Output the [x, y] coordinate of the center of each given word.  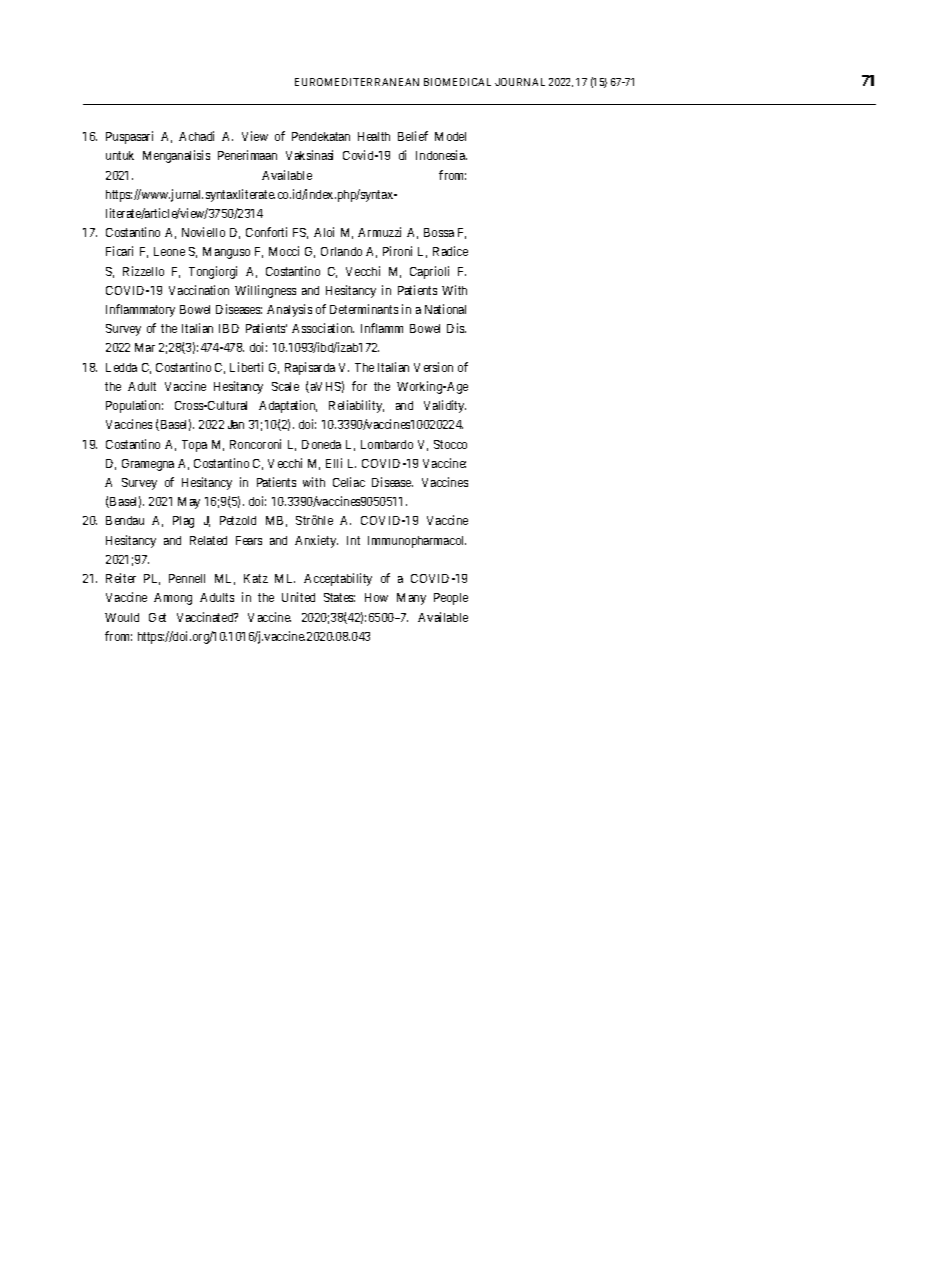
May [189, 503]
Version [433, 367]
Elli [334, 463]
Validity [445, 406]
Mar [145, 347]
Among [173, 599]
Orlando [341, 251]
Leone [169, 251]
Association [323, 328]
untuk [120, 155]
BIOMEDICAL [457, 82]
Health [374, 136]
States [339, 597]
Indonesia [441, 155]
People [451, 599]
